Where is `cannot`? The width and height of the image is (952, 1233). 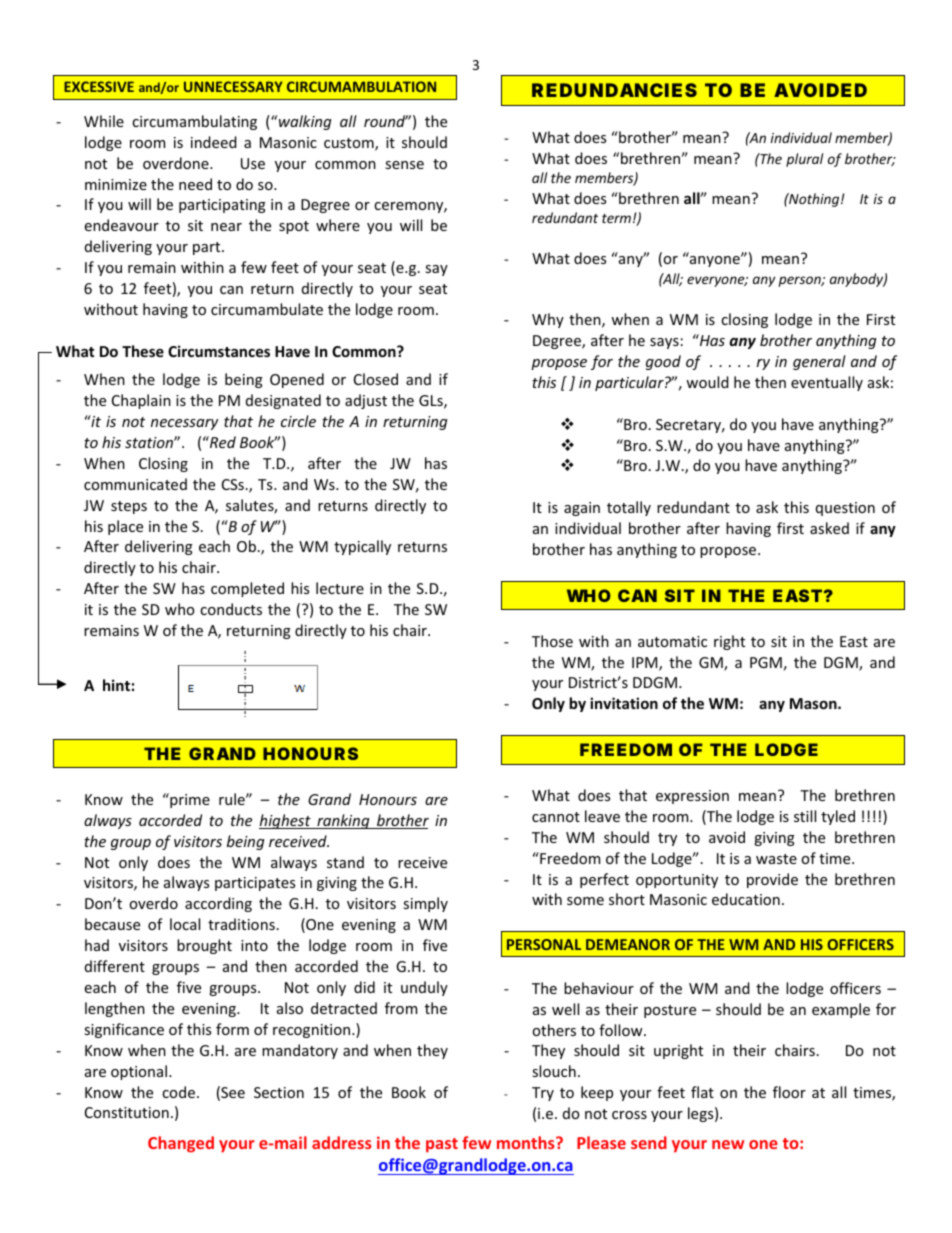 cannot is located at coordinates (556, 817).
